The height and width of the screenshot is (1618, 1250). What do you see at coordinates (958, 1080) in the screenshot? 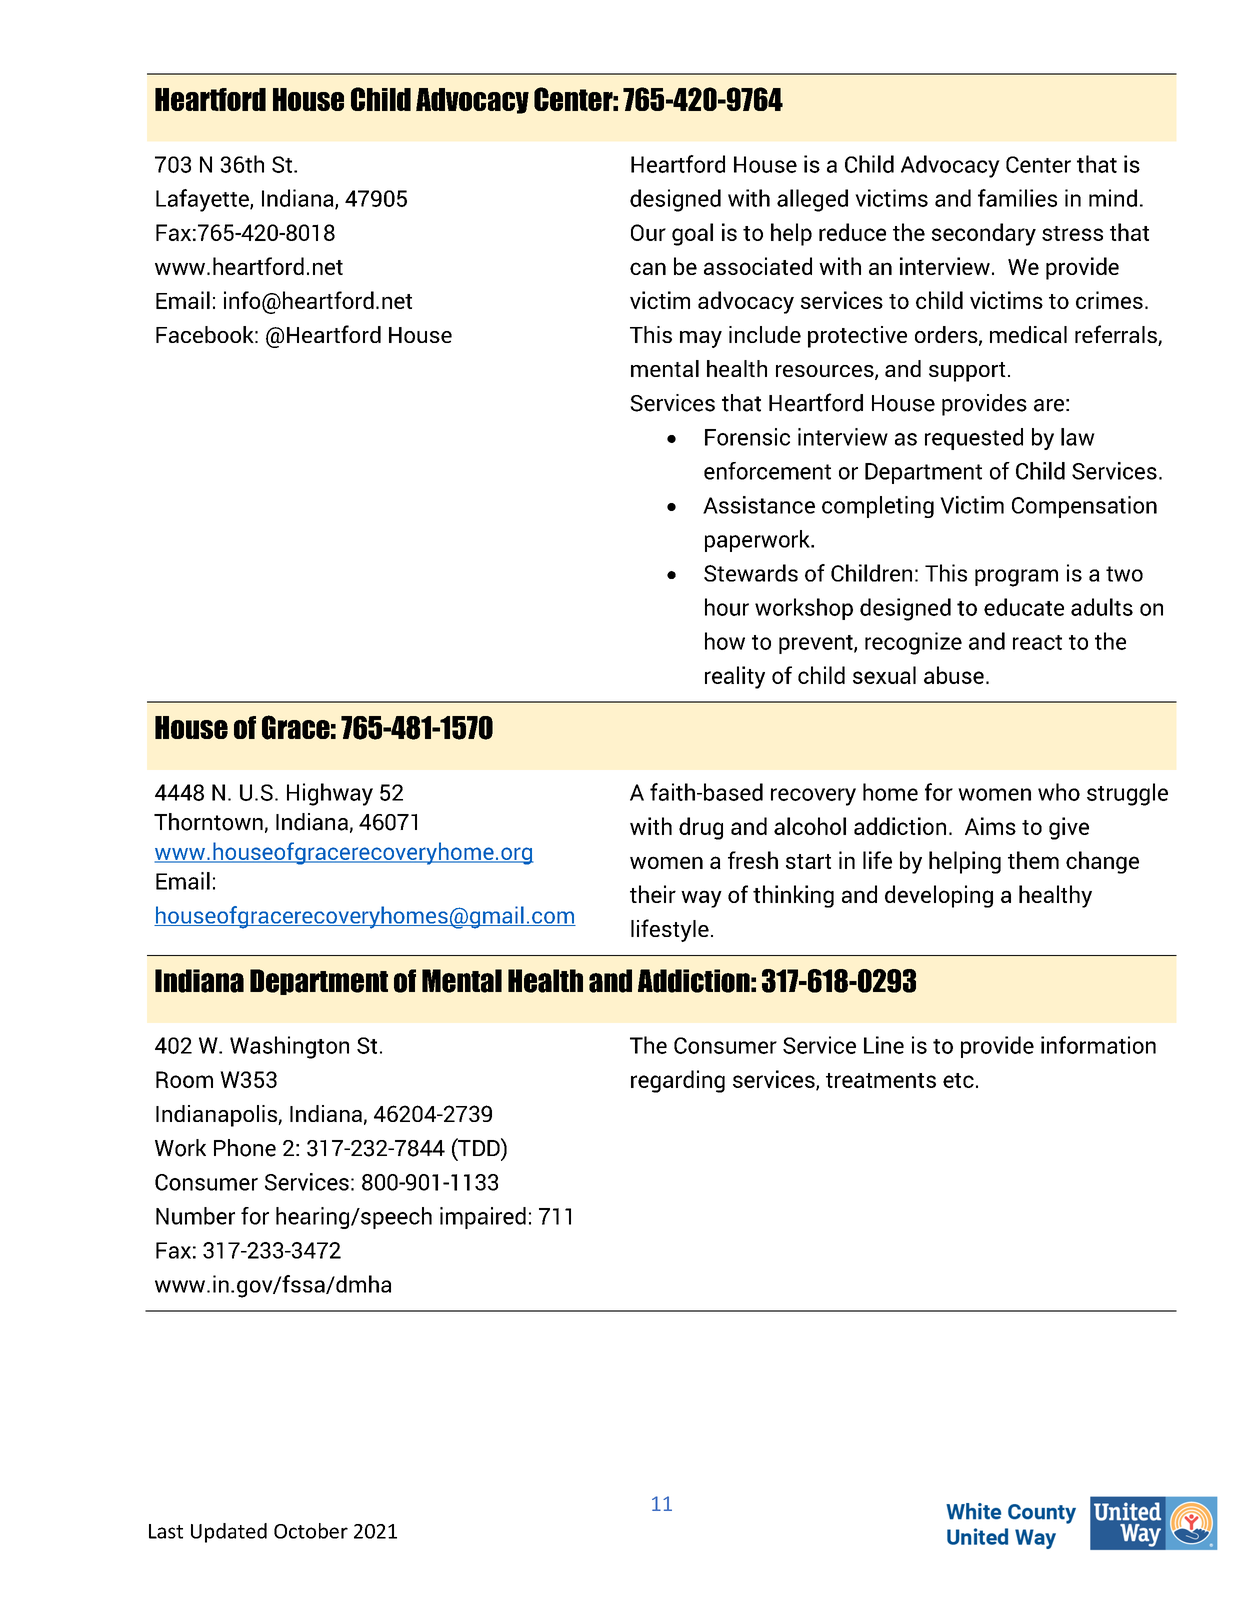
I see `etc` at bounding box center [958, 1080].
